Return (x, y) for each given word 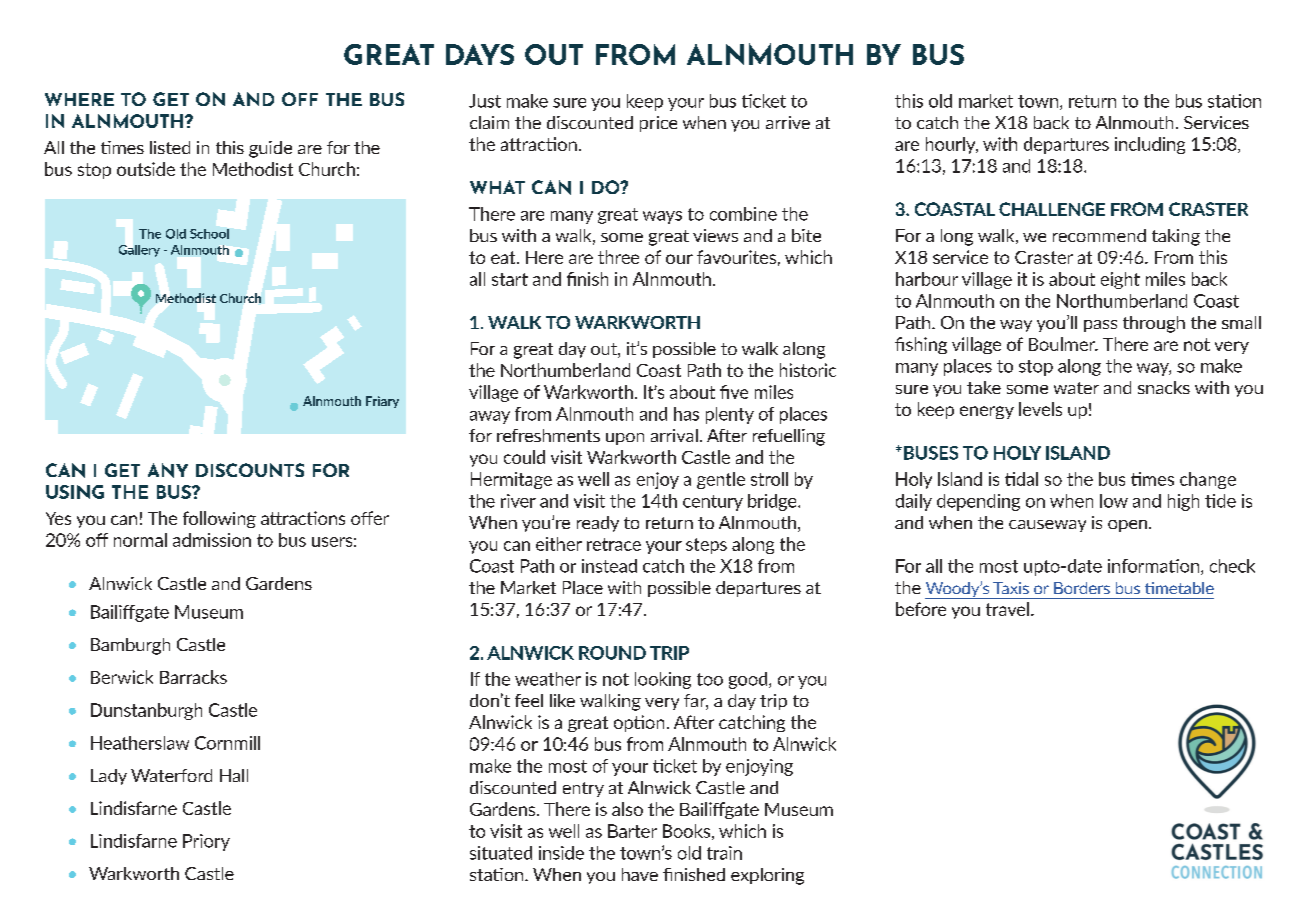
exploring (767, 876)
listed (170, 147)
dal (1027, 479)
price (658, 124)
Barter (632, 831)
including (1150, 145)
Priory (206, 842)
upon (625, 439)
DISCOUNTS (250, 470)
